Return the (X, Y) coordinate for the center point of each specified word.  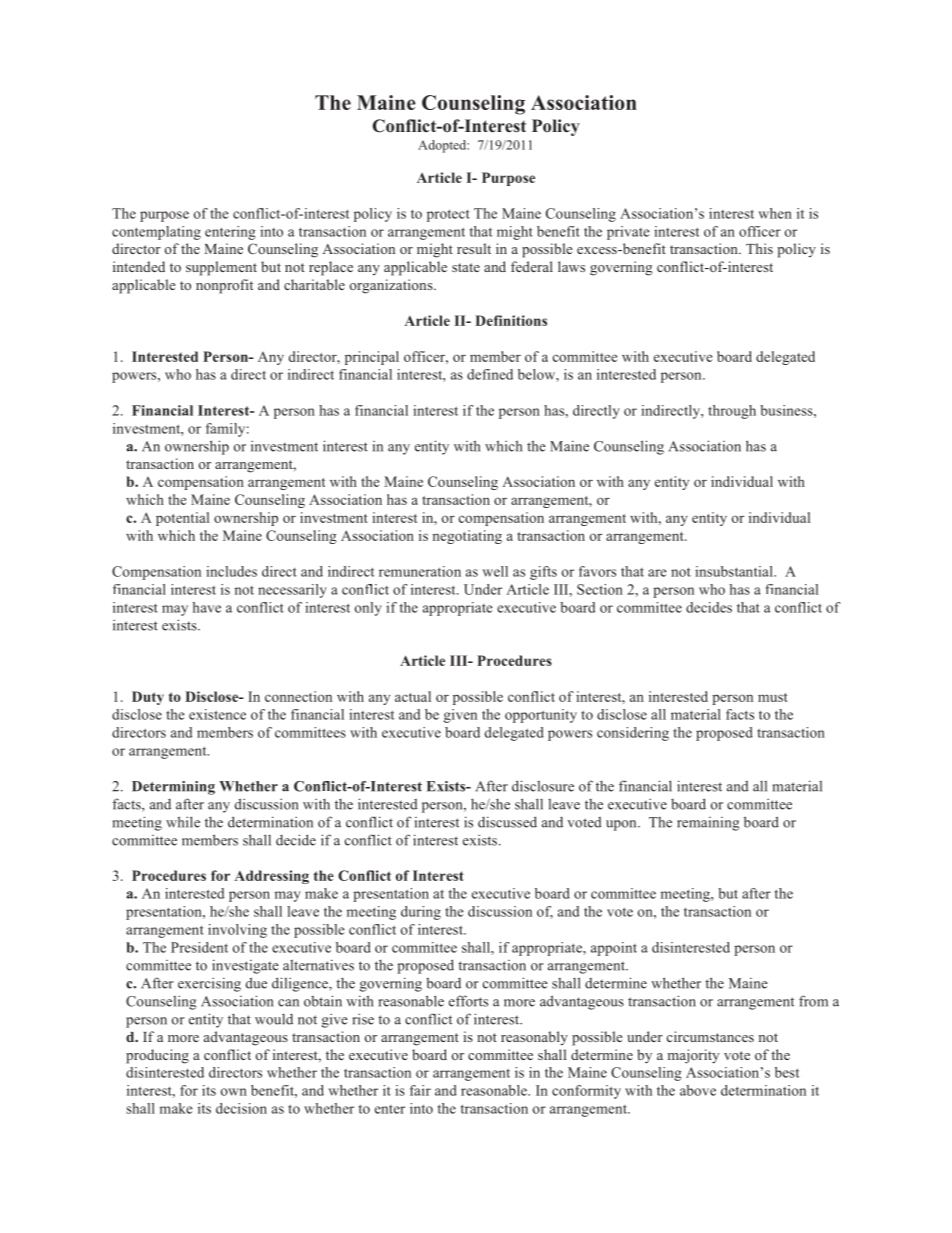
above (698, 1090)
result (474, 248)
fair (420, 1090)
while (183, 822)
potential (182, 519)
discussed (507, 822)
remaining (708, 824)
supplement (221, 268)
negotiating (467, 537)
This (759, 248)
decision (241, 1108)
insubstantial (735, 571)
